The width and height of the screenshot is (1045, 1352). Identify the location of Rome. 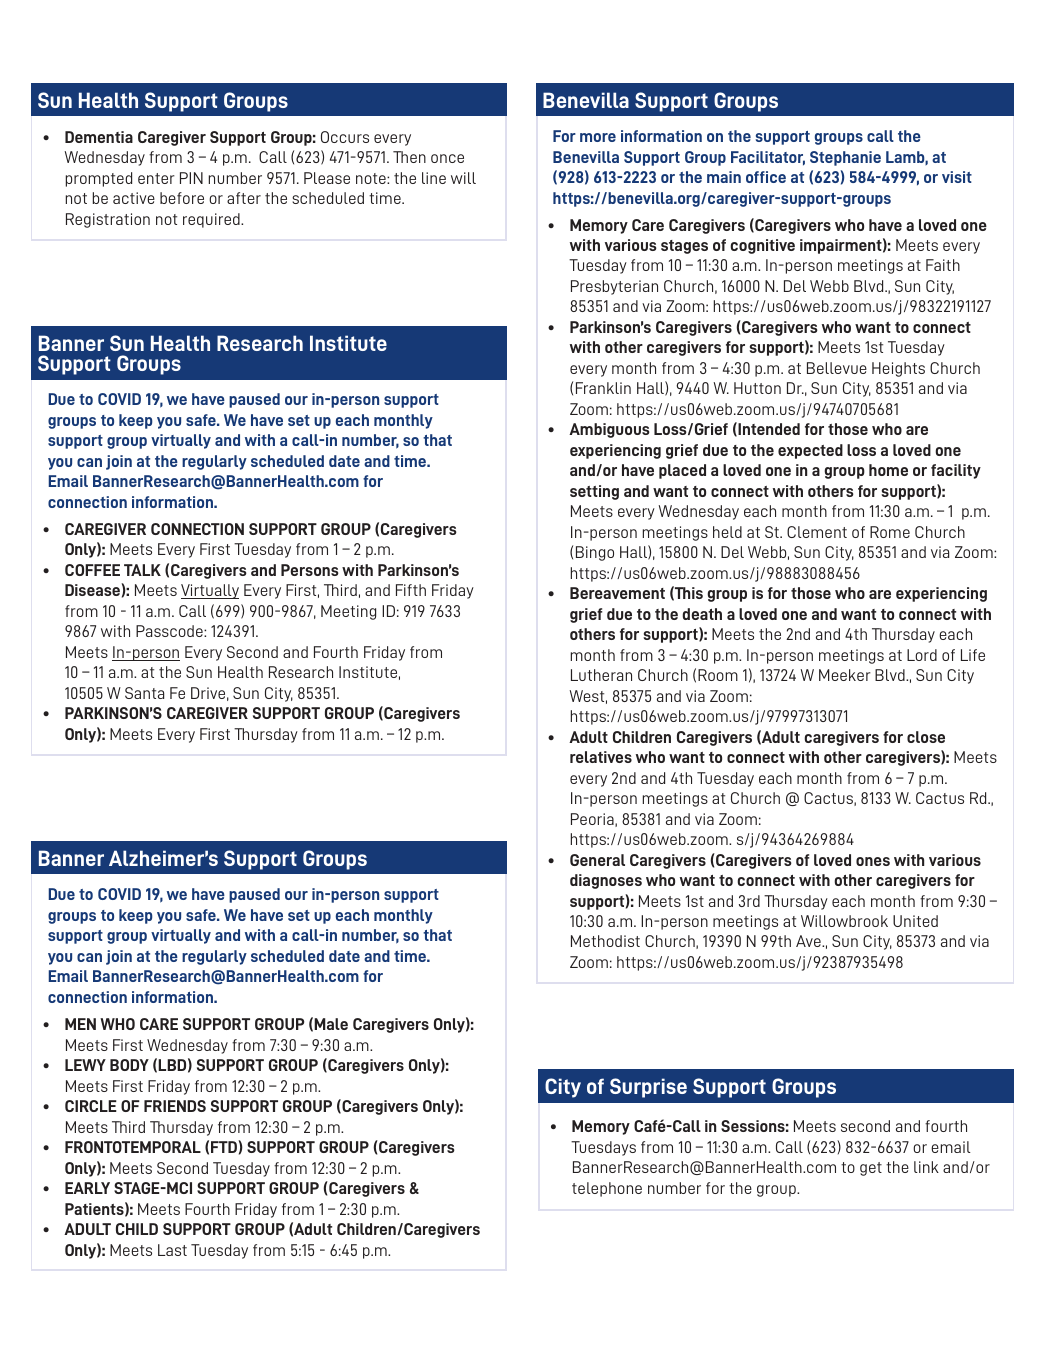
(890, 532).
